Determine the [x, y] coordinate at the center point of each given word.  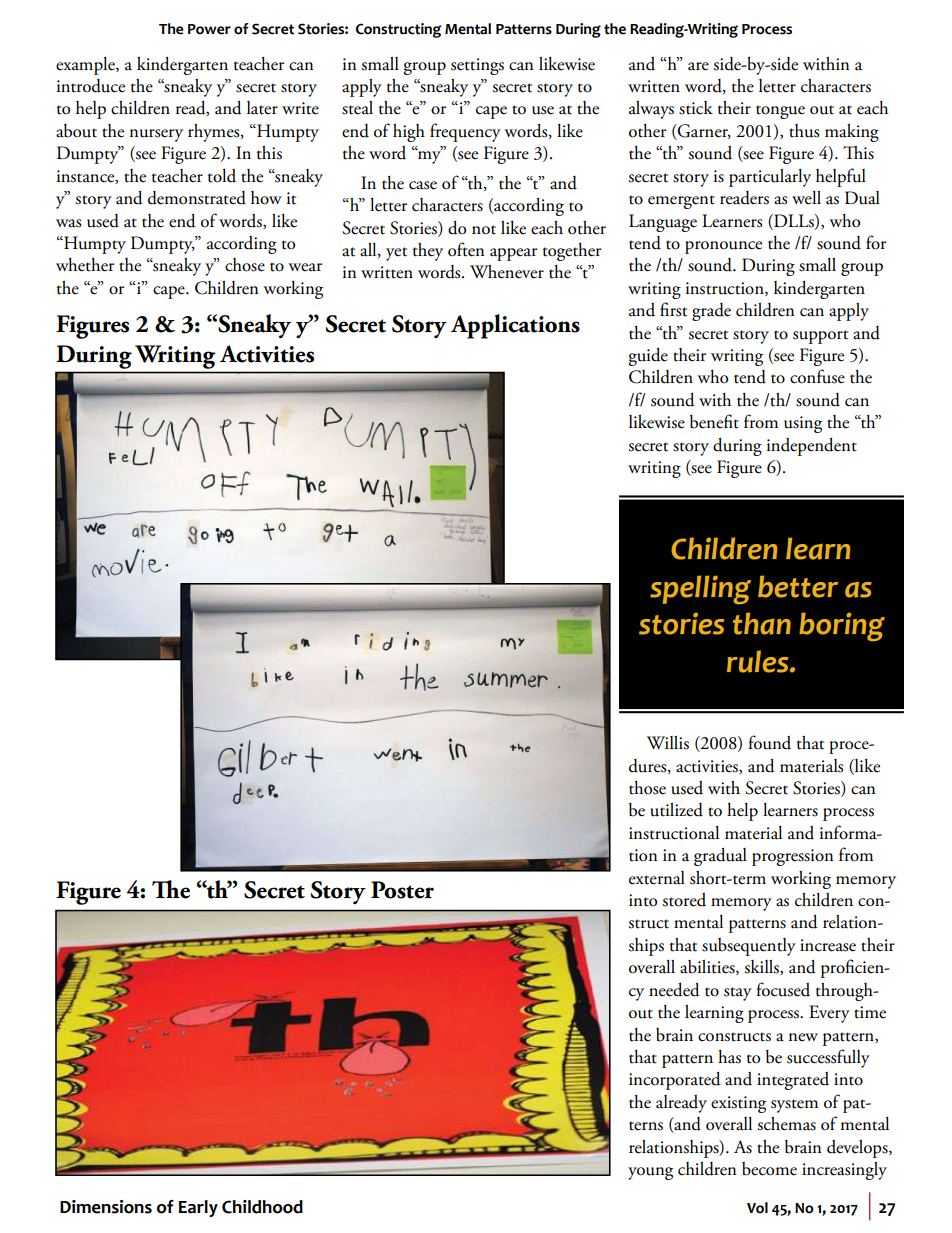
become [769, 1169]
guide [648, 357]
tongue [780, 112]
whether [85, 265]
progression [793, 857]
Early [198, 1208]
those [647, 788]
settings [477, 66]
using [803, 424]
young [650, 1173]
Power [209, 29]
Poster [402, 890]
